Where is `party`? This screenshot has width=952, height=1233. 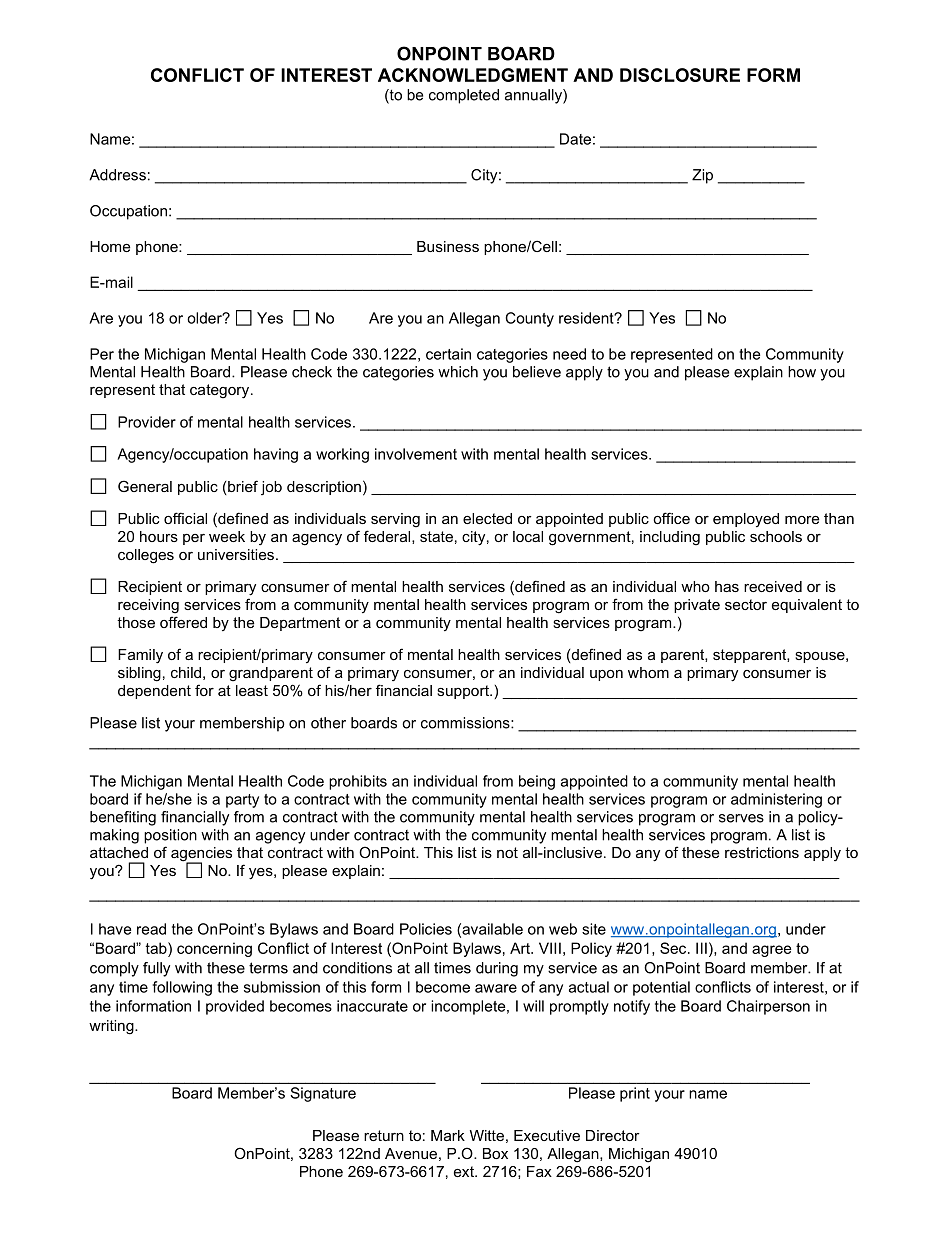 party is located at coordinates (242, 801).
